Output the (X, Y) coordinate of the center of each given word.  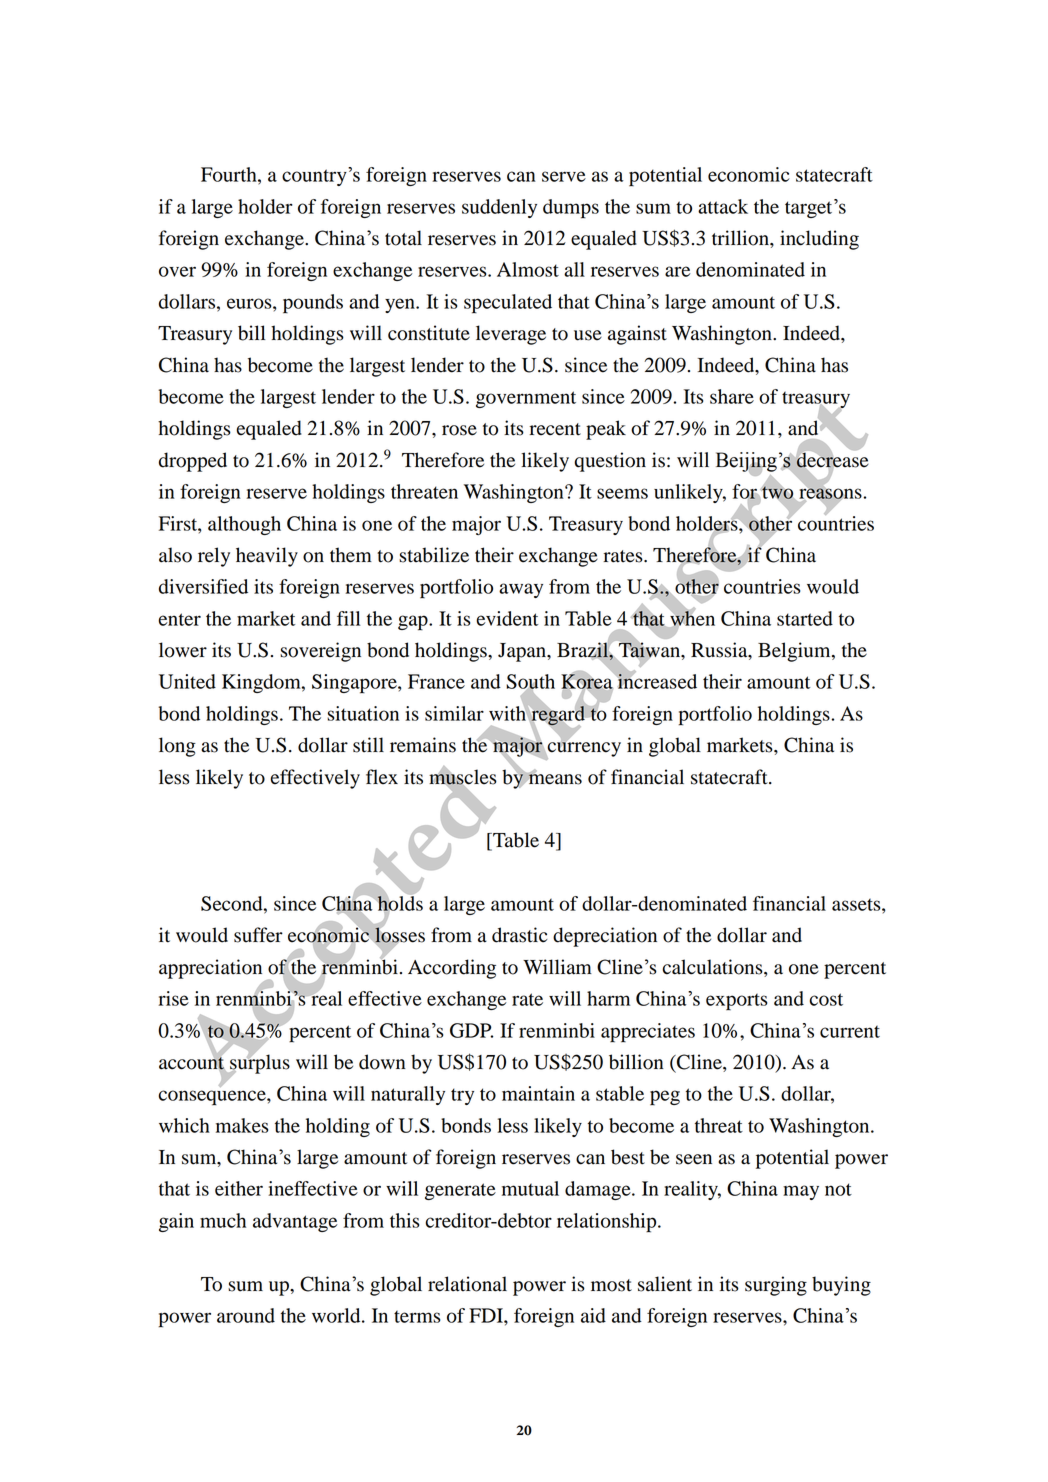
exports (736, 1001)
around (246, 1315)
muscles (463, 776)
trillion (741, 238)
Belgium (795, 652)
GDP (471, 1030)
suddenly (499, 208)
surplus (259, 1064)
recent (555, 429)
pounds (313, 304)
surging (776, 1286)
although (244, 525)
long (177, 747)
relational (467, 1284)
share (732, 396)
